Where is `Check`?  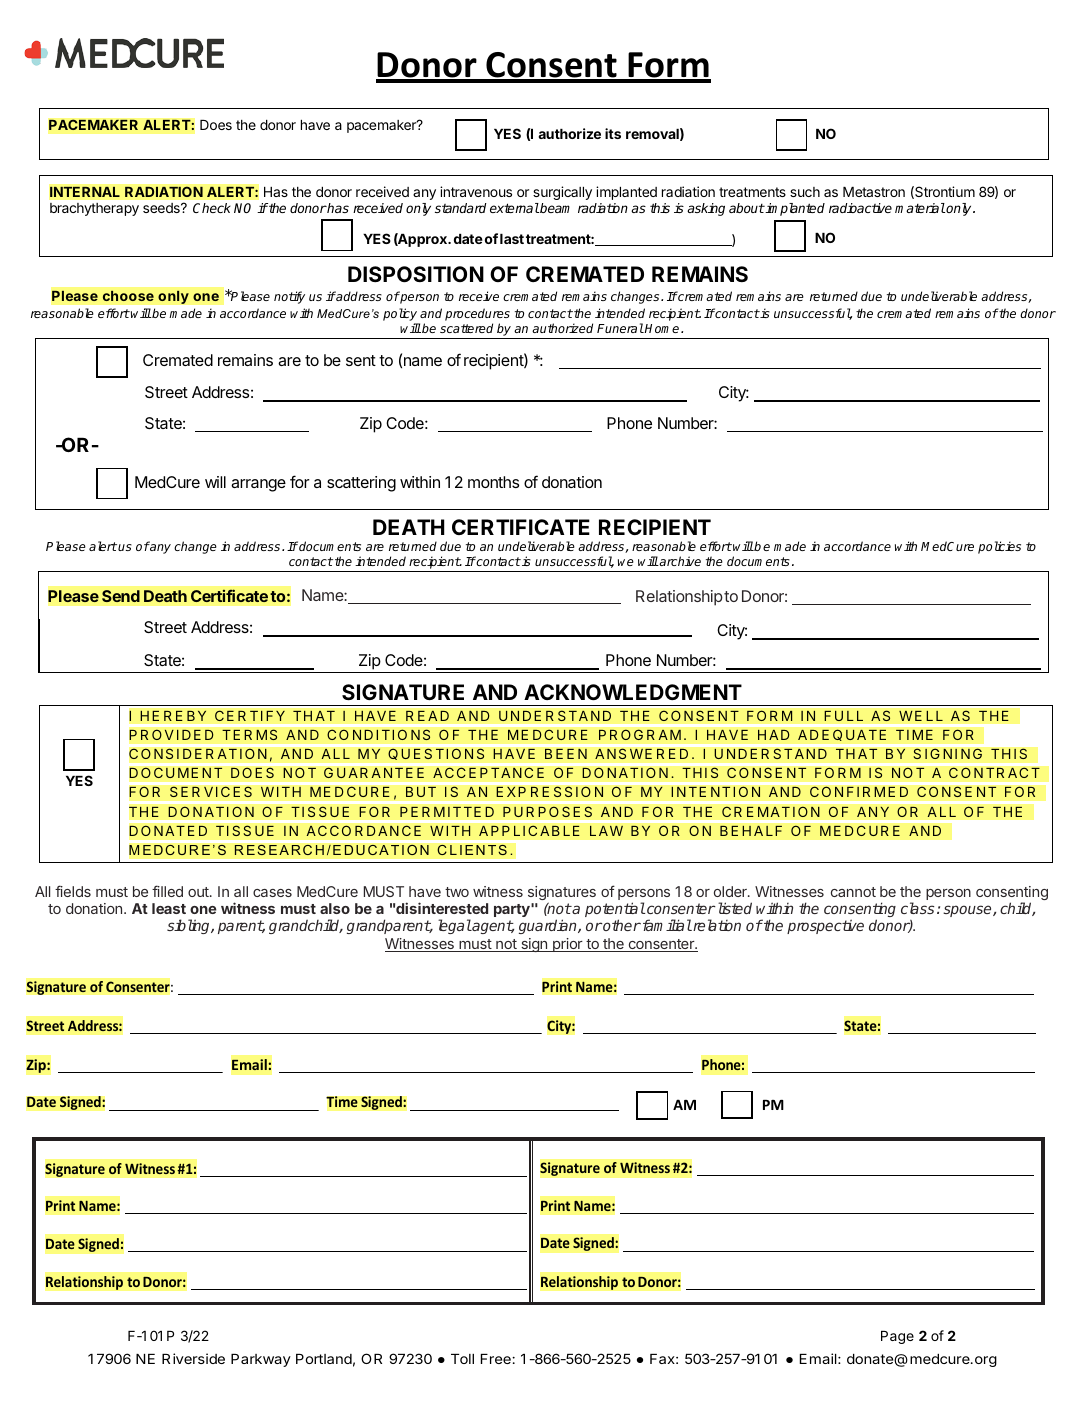 Check is located at coordinates (212, 208).
